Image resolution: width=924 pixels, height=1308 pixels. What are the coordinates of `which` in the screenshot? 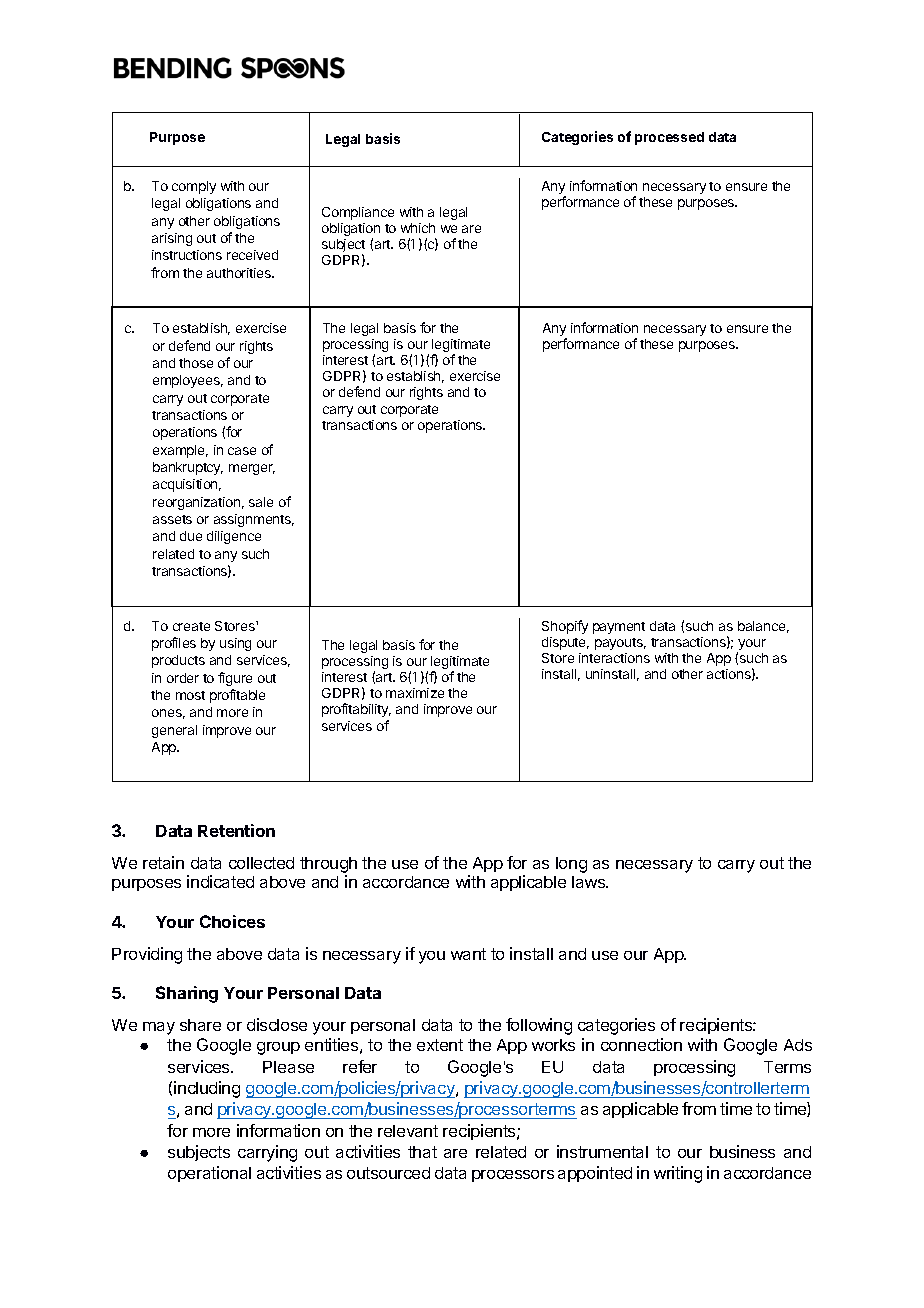 It's located at (418, 228).
